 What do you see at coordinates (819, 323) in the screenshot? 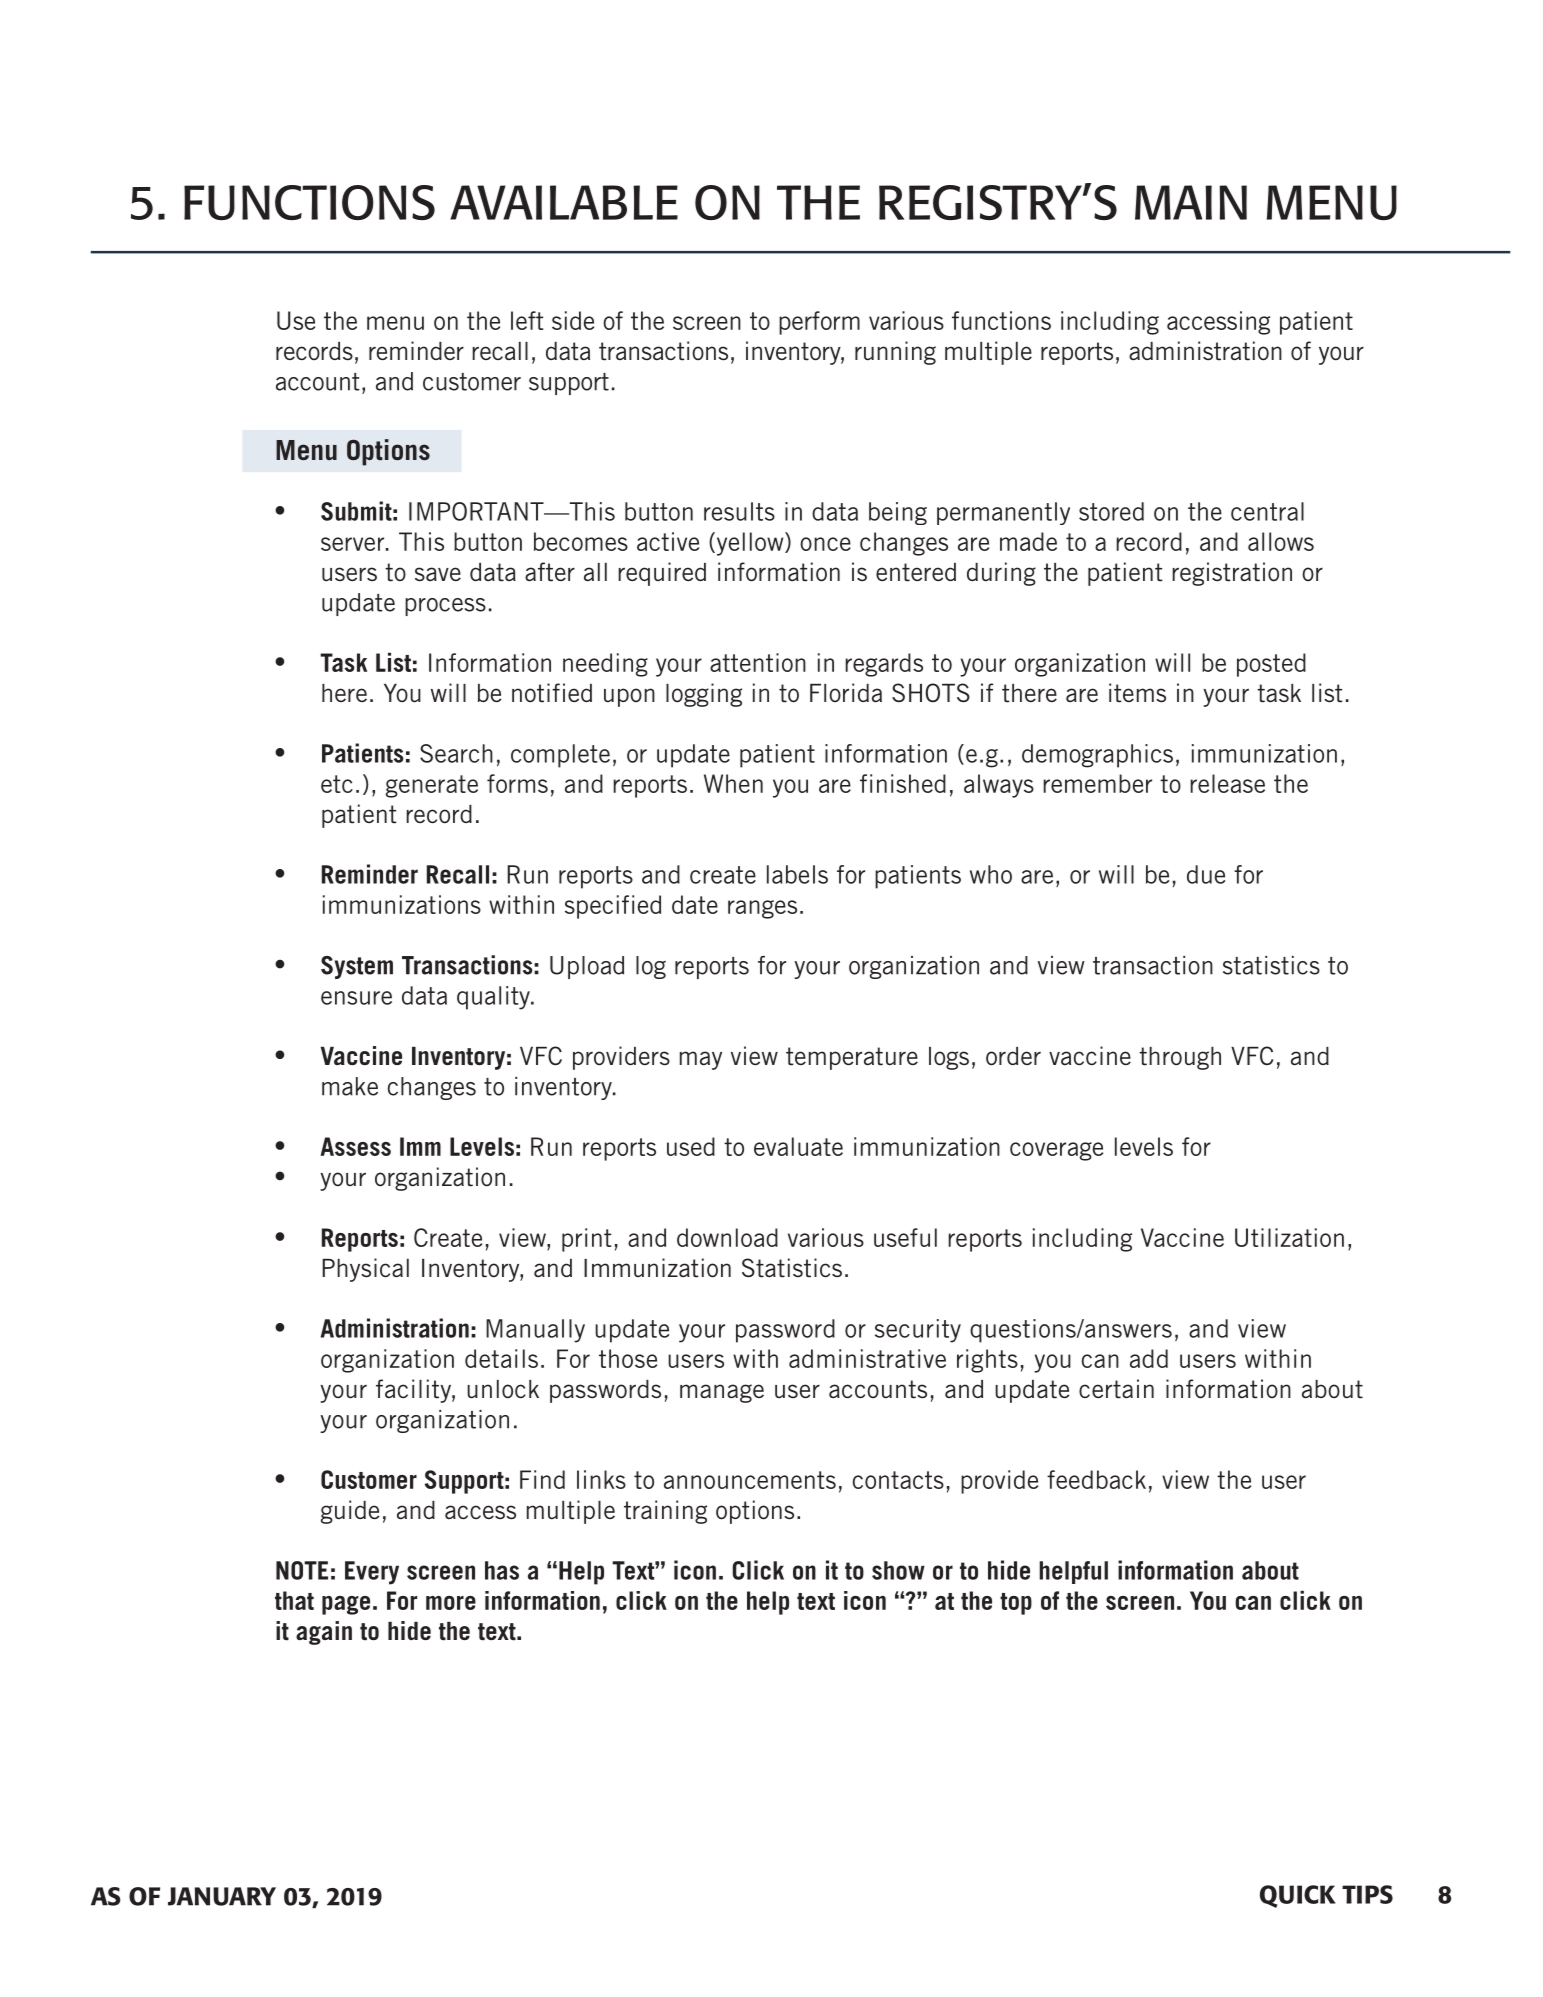
I see `perform` at bounding box center [819, 323].
